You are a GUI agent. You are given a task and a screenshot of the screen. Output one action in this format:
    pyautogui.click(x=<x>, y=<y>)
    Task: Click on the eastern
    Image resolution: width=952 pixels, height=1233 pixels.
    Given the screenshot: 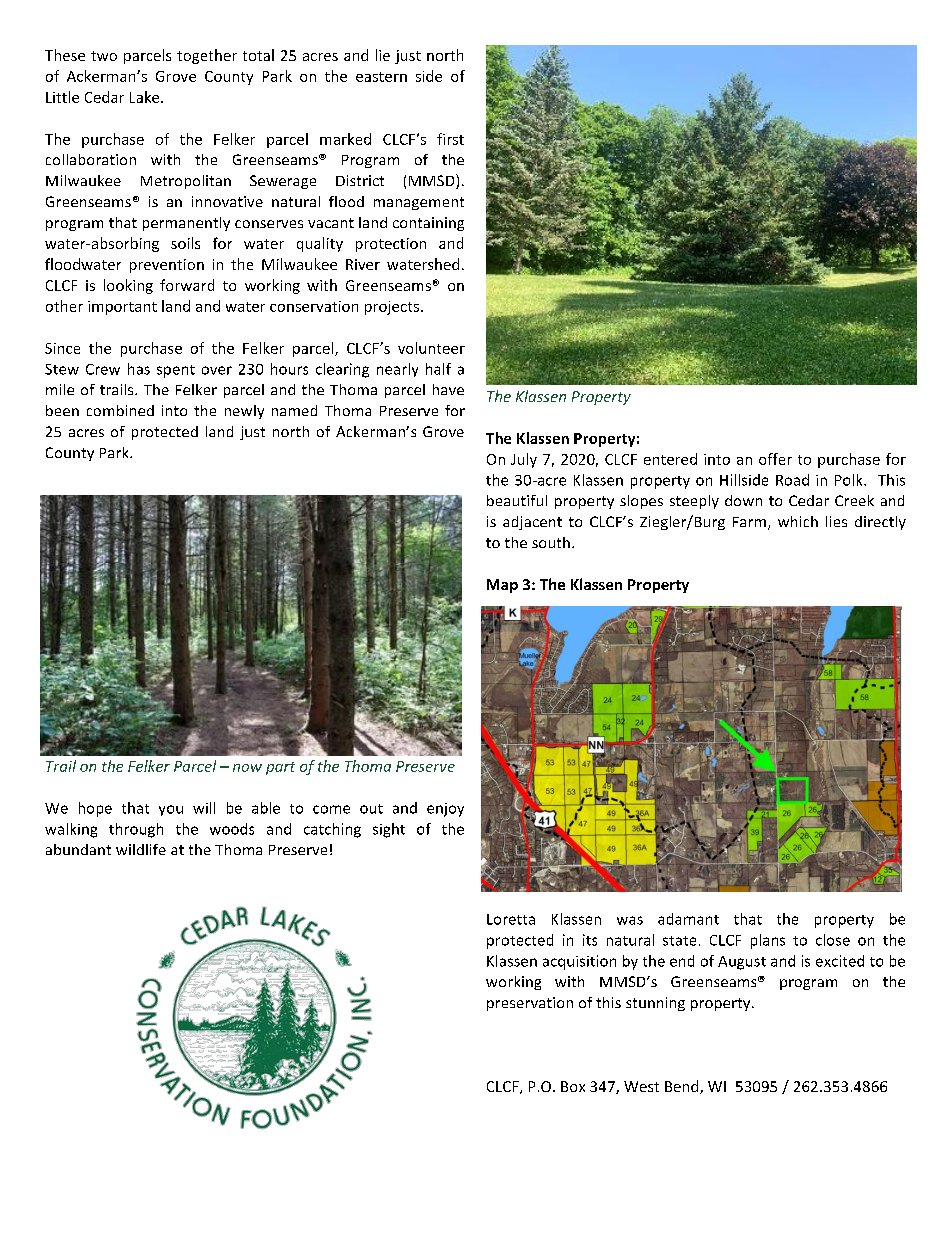 What is the action you would take?
    pyautogui.click(x=381, y=77)
